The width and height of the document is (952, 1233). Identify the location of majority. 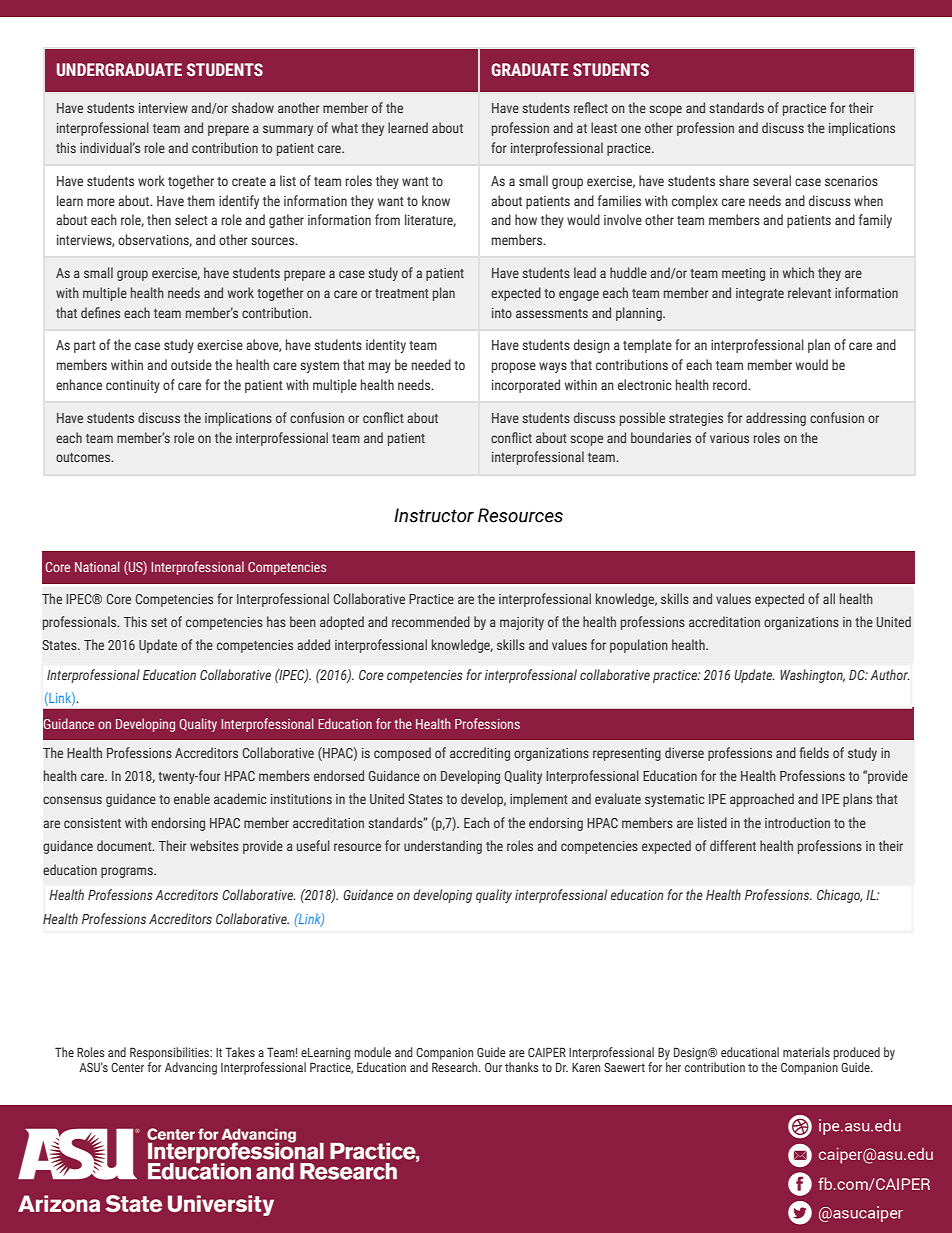
(522, 623).
